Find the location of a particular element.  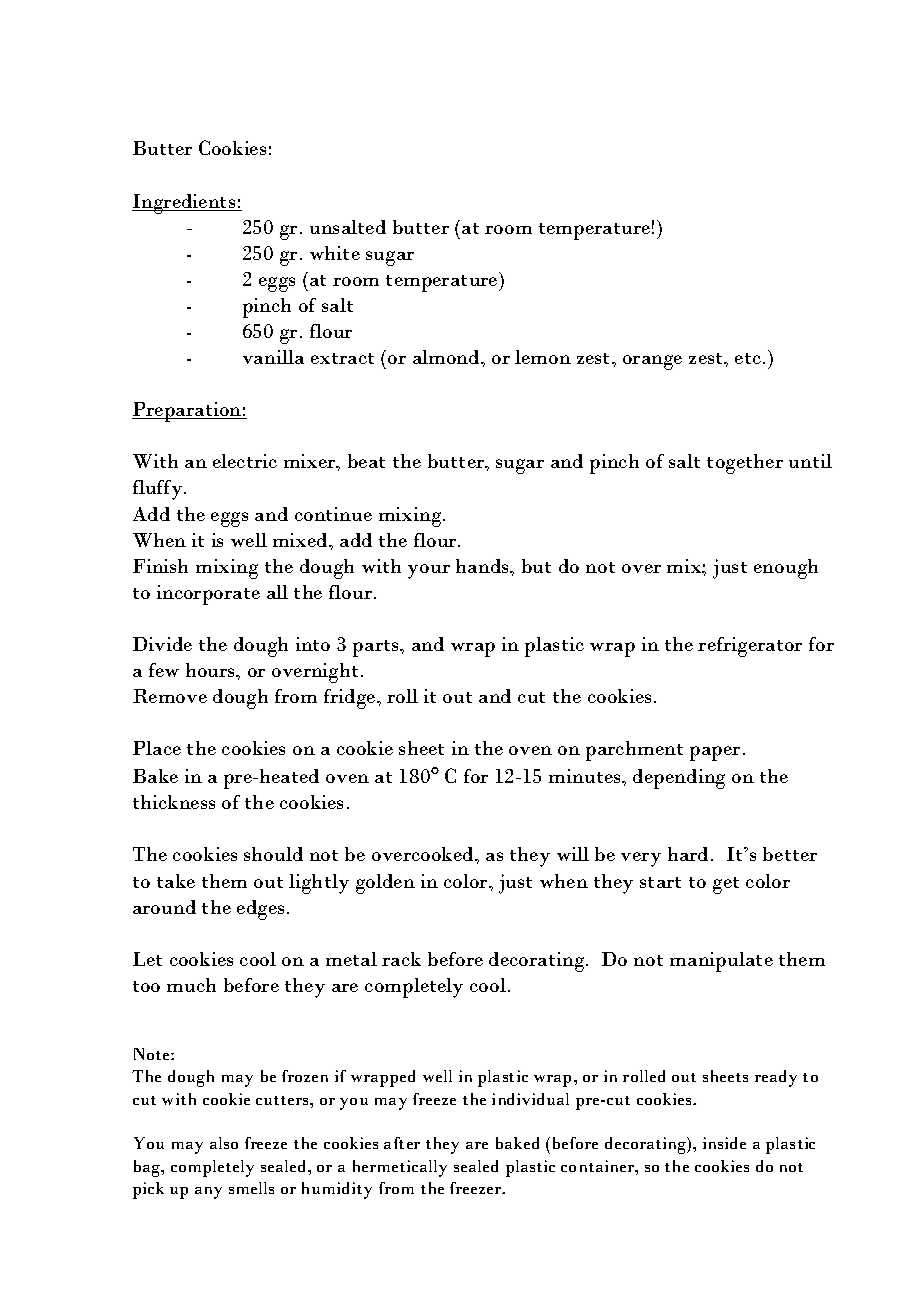

refrigerator is located at coordinates (750, 647).
